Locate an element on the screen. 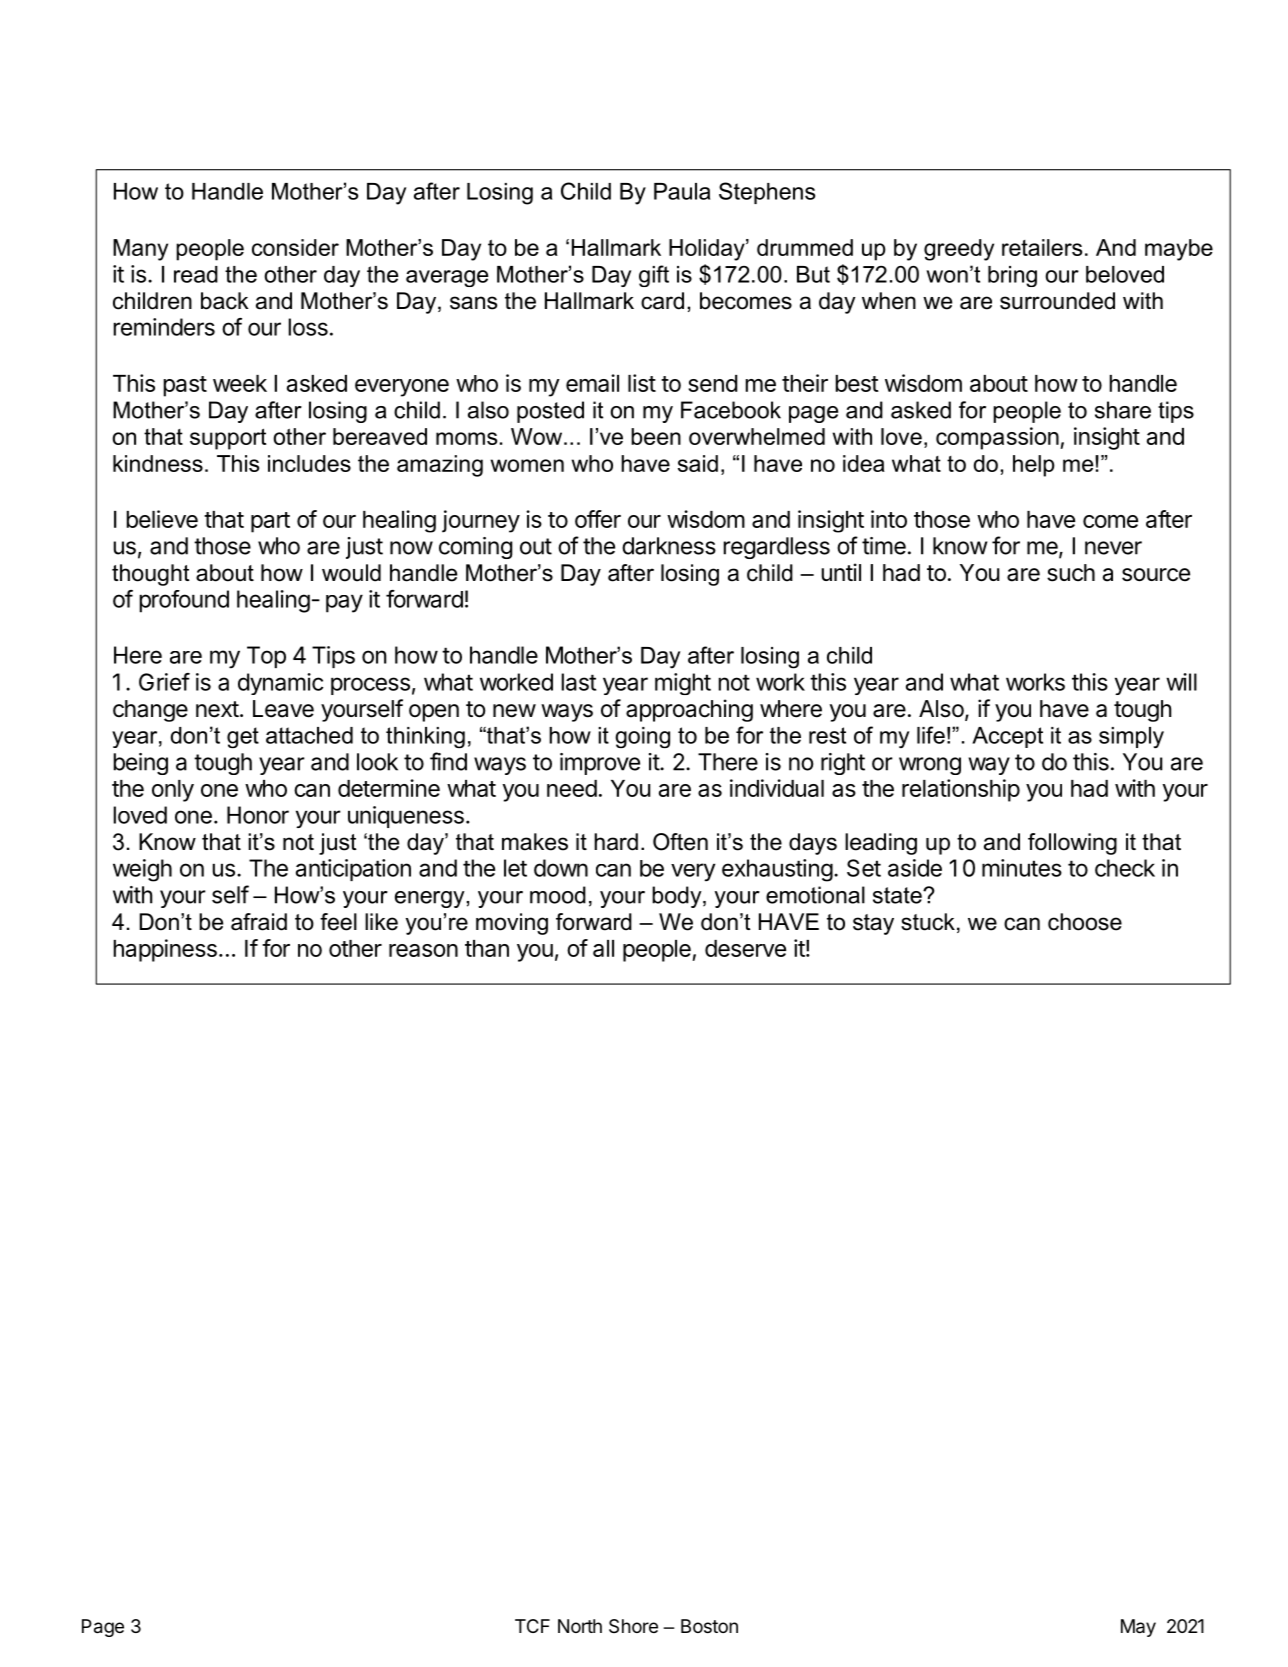 The height and width of the screenshot is (1667, 1288). TCF is located at coordinates (532, 1626).
